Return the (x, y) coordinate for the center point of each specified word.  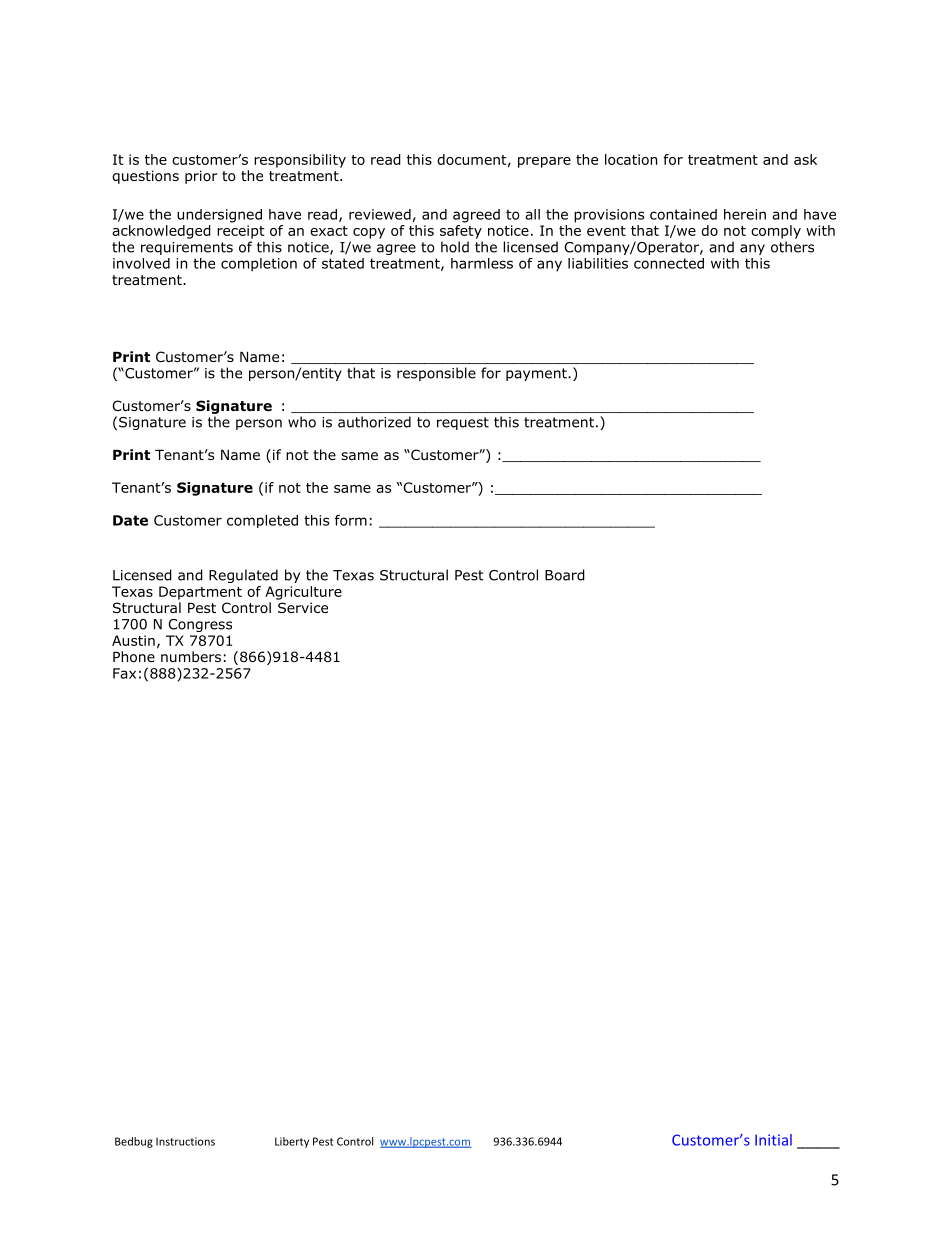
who (302, 422)
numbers (191, 656)
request (463, 423)
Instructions (185, 1141)
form (351, 520)
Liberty (292, 1142)
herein (745, 214)
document (472, 159)
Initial (773, 1140)
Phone (134, 657)
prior (201, 177)
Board (565, 575)
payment (537, 374)
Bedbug (134, 1142)
